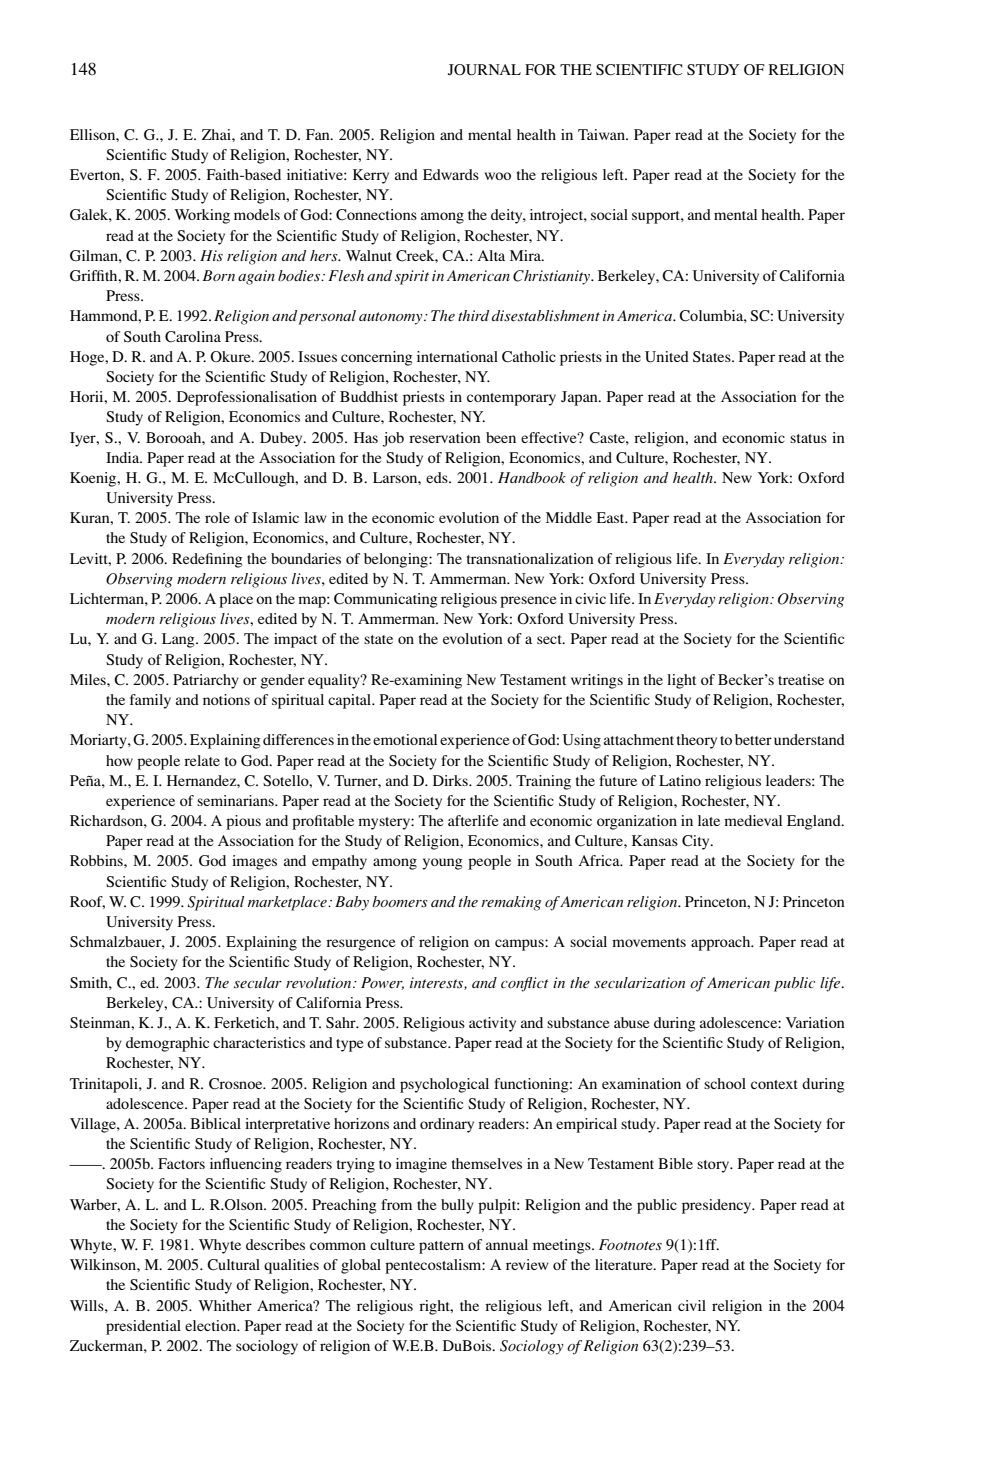  Describe the element at coordinates (808, 438) in the document. I see `status` at that location.
